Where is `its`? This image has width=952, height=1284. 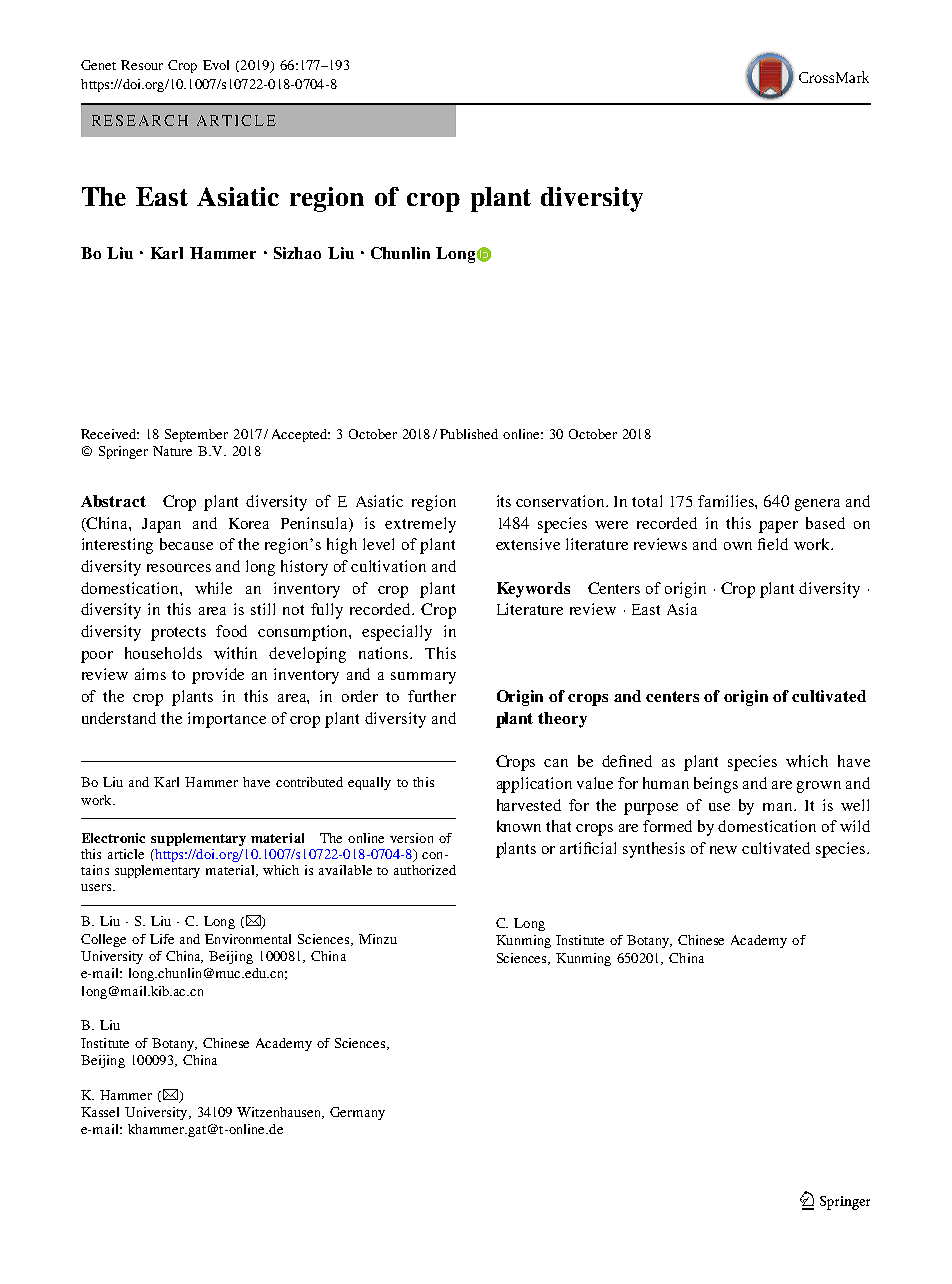
its is located at coordinates (504, 501).
